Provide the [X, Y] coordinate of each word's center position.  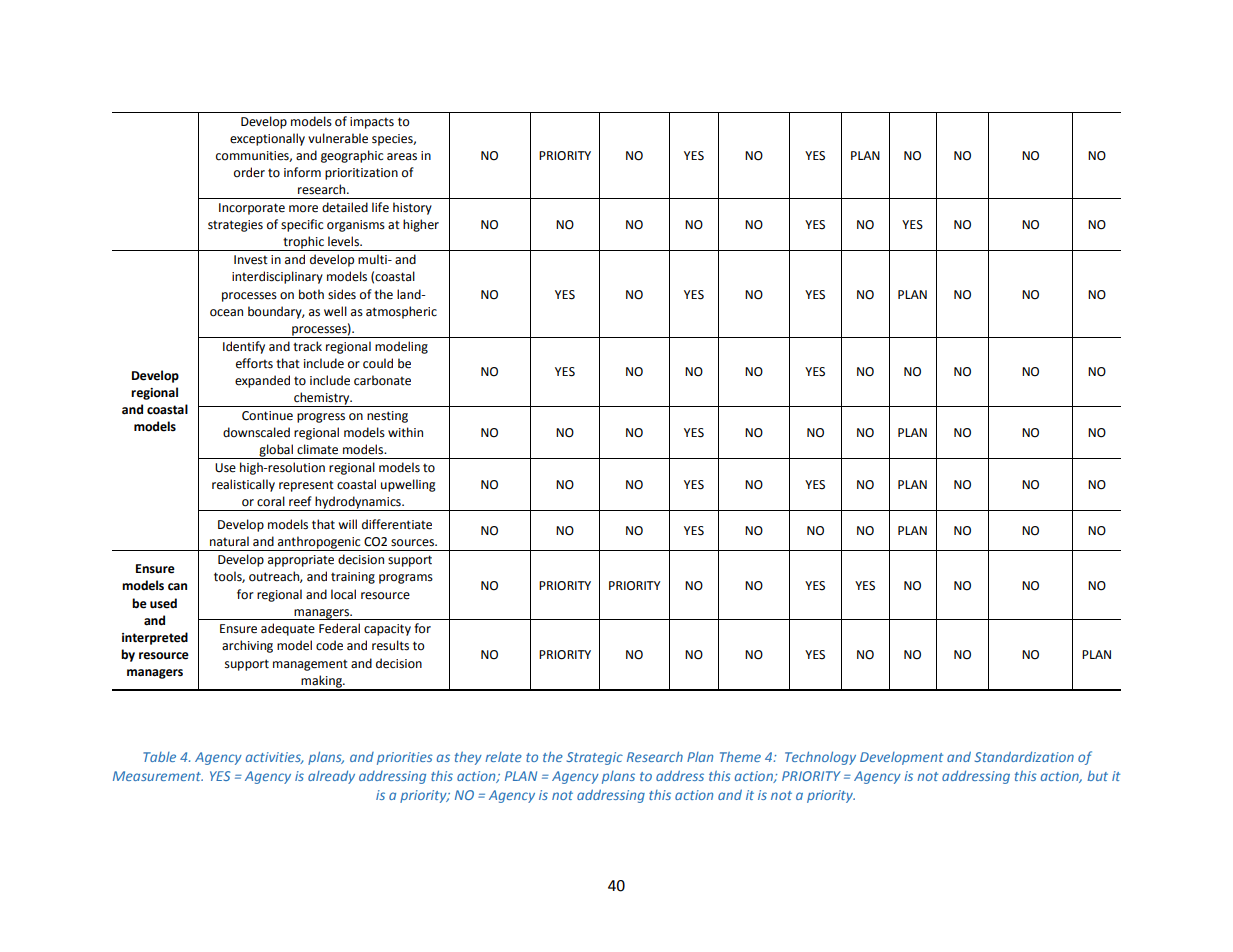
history [412, 208]
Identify [244, 347]
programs [406, 579]
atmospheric [401, 312]
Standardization [1024, 756]
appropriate [301, 561]
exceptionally [267, 139]
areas [402, 157]
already [331, 777]
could [378, 363]
